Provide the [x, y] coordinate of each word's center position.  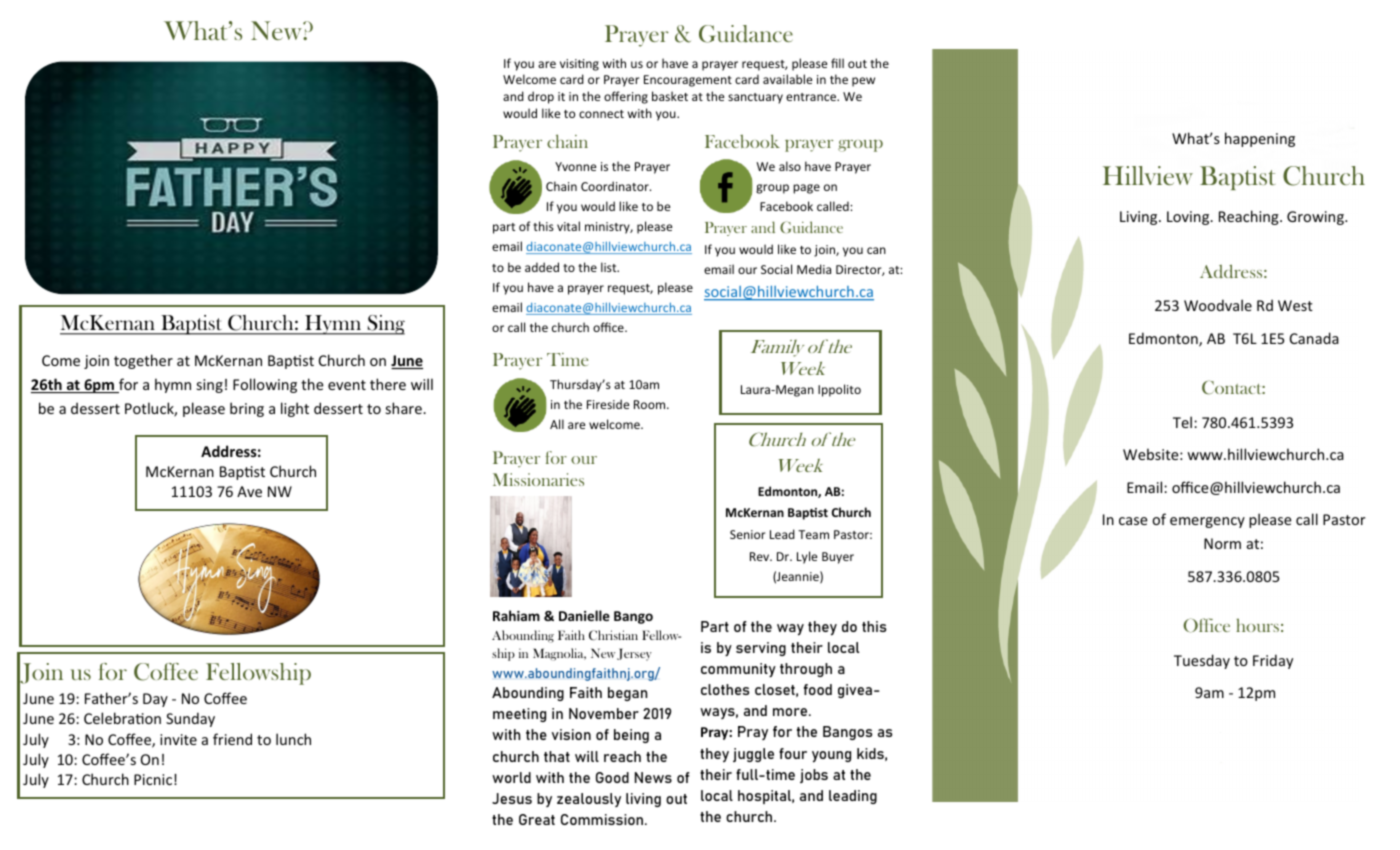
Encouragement [688, 81]
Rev [761, 556]
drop [541, 97]
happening [1260, 139]
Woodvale [1218, 305]
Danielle [584, 615]
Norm [1222, 543]
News [653, 777]
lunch [293, 739]
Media [814, 269]
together [143, 361]
